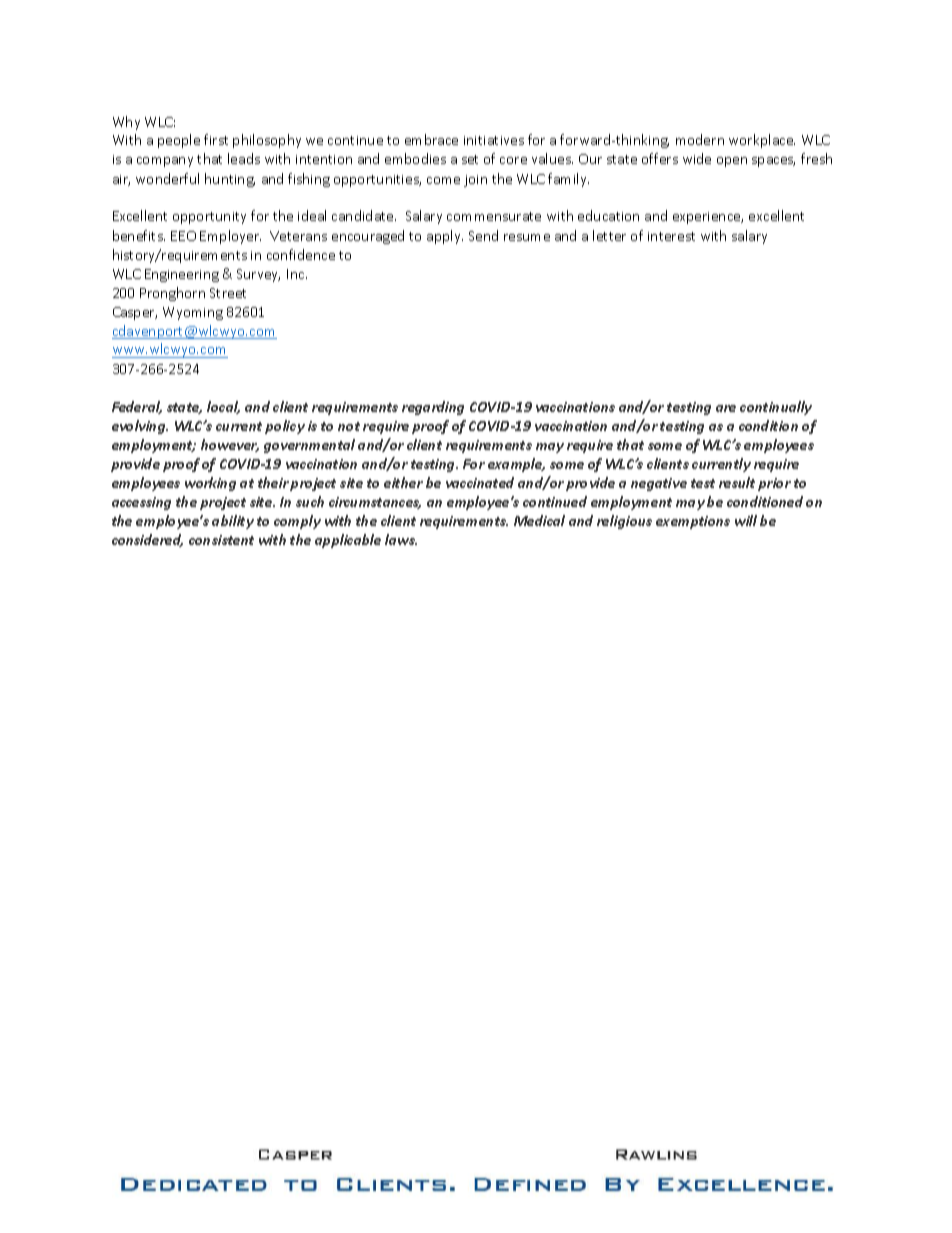  Describe the element at coordinates (228, 293) in the screenshot. I see `Street` at that location.
